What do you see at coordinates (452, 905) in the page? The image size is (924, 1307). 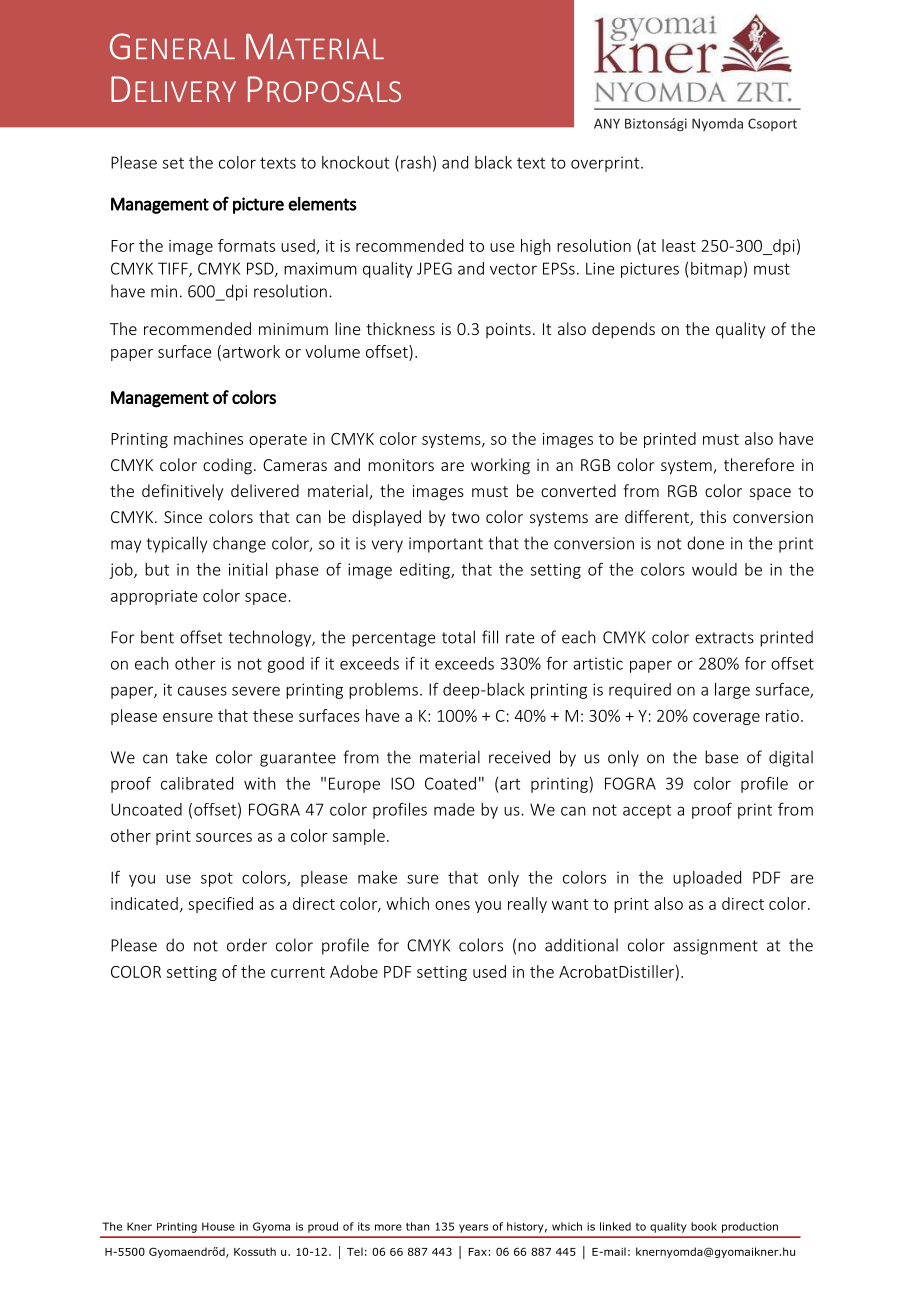 I see `ones` at bounding box center [452, 905].
